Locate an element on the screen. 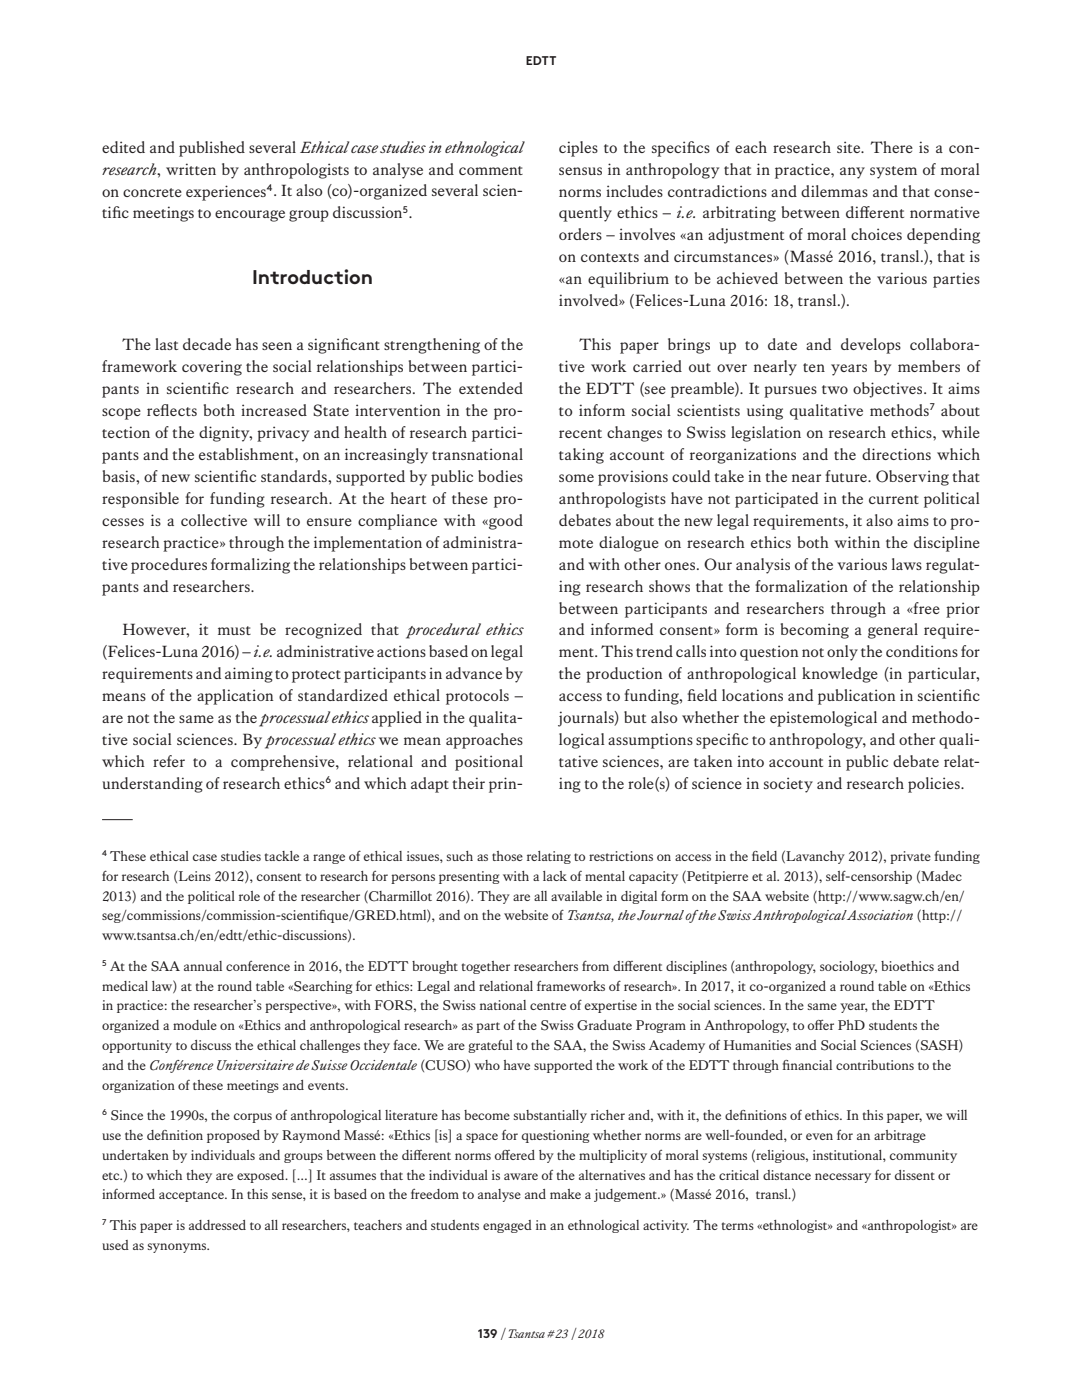  addressed is located at coordinates (217, 1225).
